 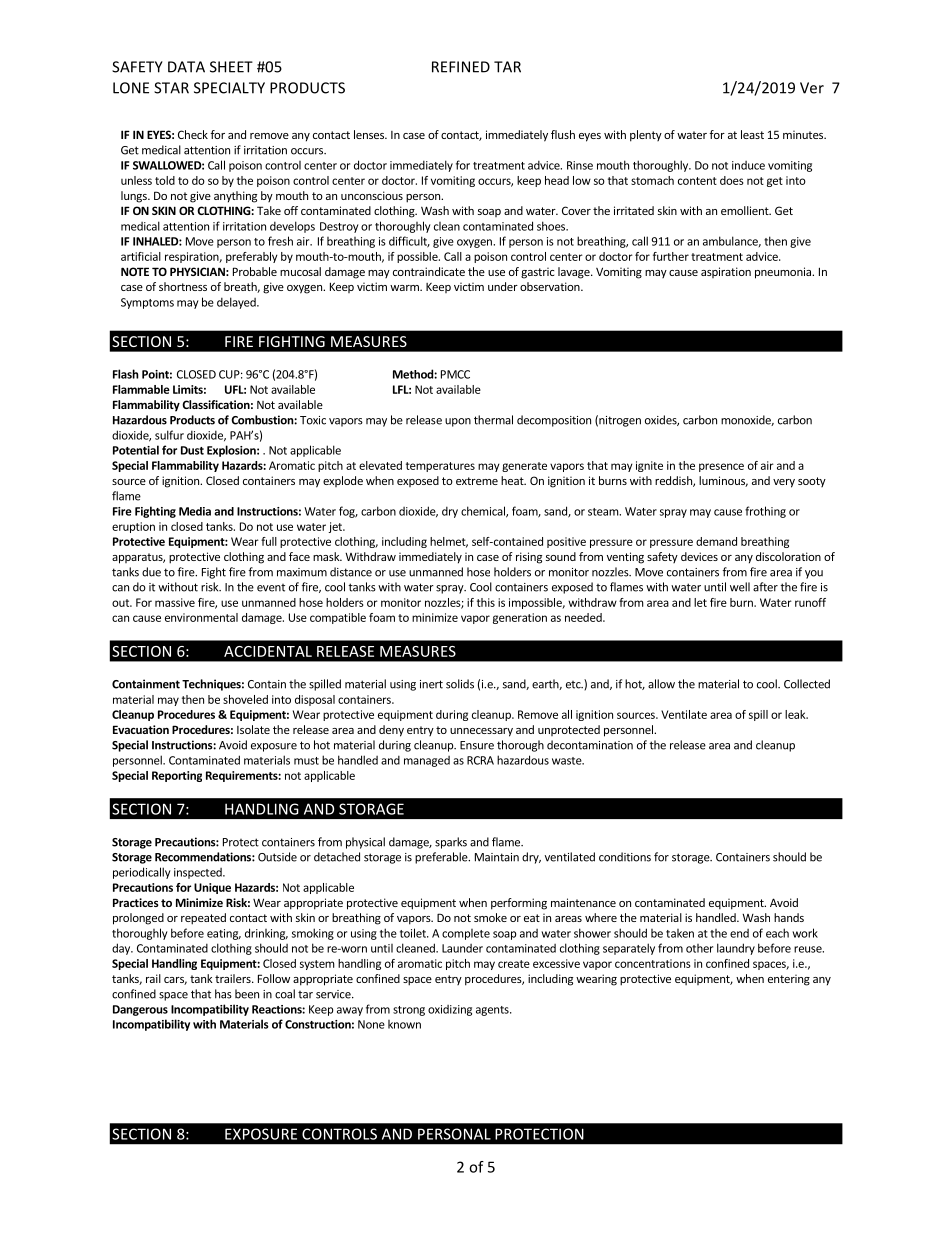 I want to click on REFINED, so click(x=461, y=67).
